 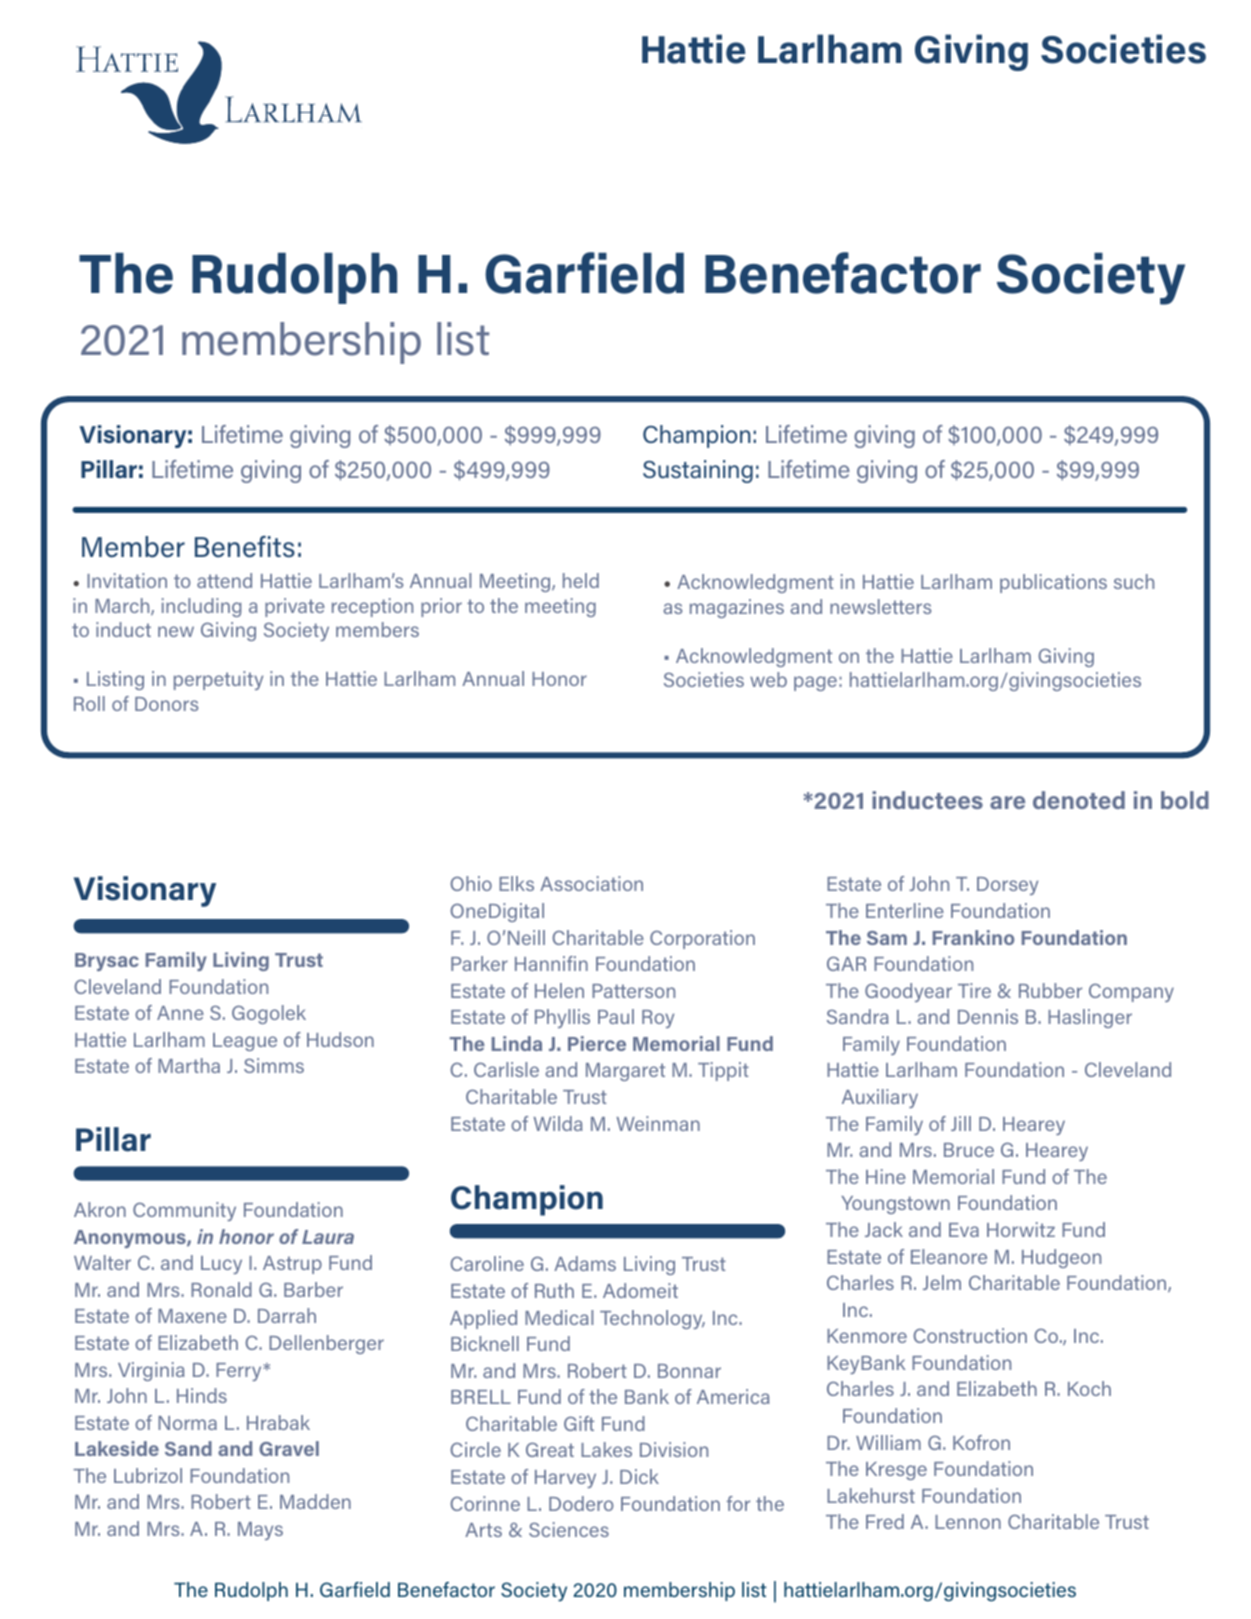 I want to click on Harvey, so click(x=565, y=1479).
